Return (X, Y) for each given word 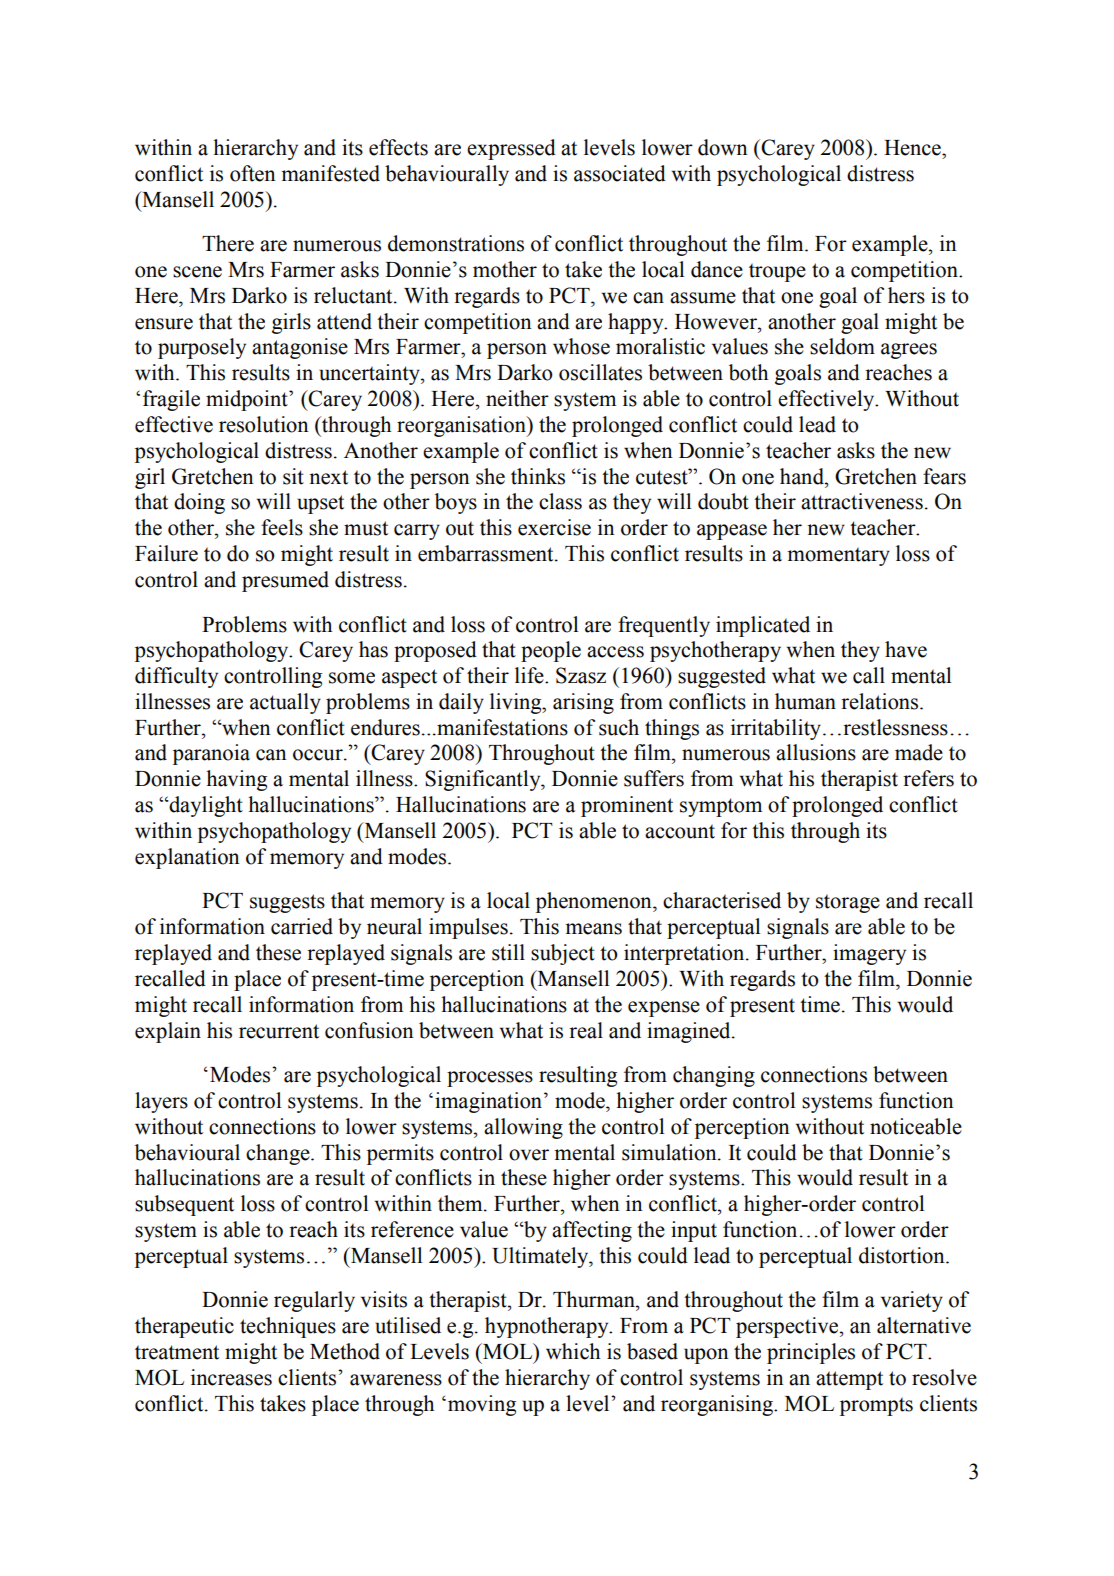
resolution (264, 424)
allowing (523, 1128)
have (906, 649)
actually (285, 703)
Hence (913, 148)
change (279, 1154)
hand (803, 476)
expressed (511, 149)
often (253, 173)
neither (517, 398)
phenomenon (595, 902)
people (551, 651)
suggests (287, 903)
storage (848, 903)
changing (714, 1076)
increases (231, 1377)
